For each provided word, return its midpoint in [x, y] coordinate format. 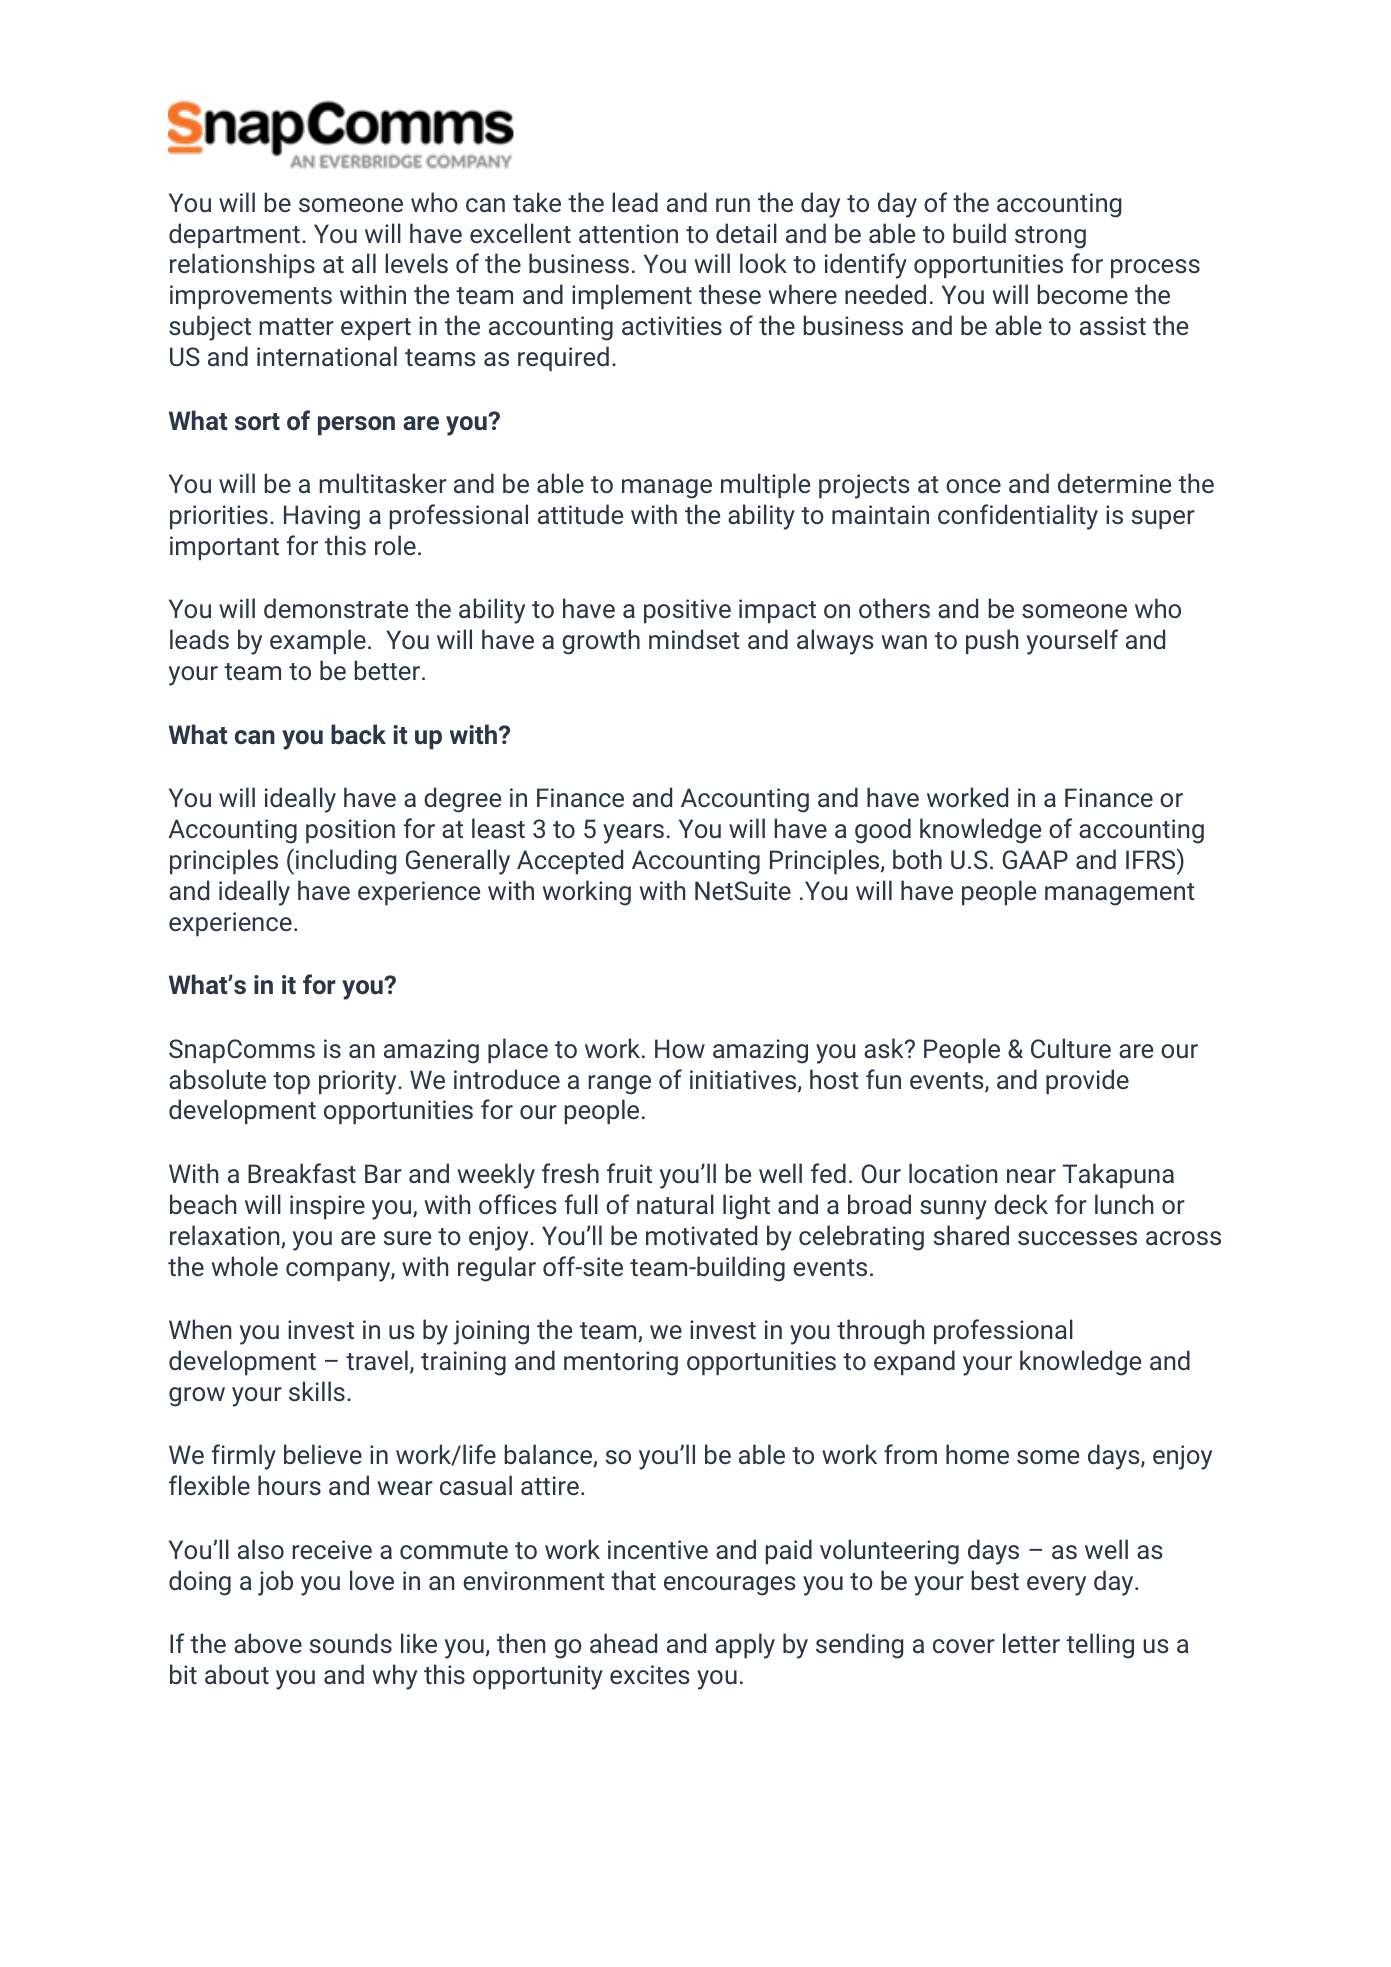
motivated [701, 1235]
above [268, 1643]
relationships [242, 265]
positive [687, 611]
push [992, 641]
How [680, 1048]
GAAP [1035, 859]
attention [628, 233]
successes [1077, 1238]
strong [1050, 237]
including [346, 862]
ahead [623, 1643]
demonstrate [336, 608]
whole [245, 1266]
